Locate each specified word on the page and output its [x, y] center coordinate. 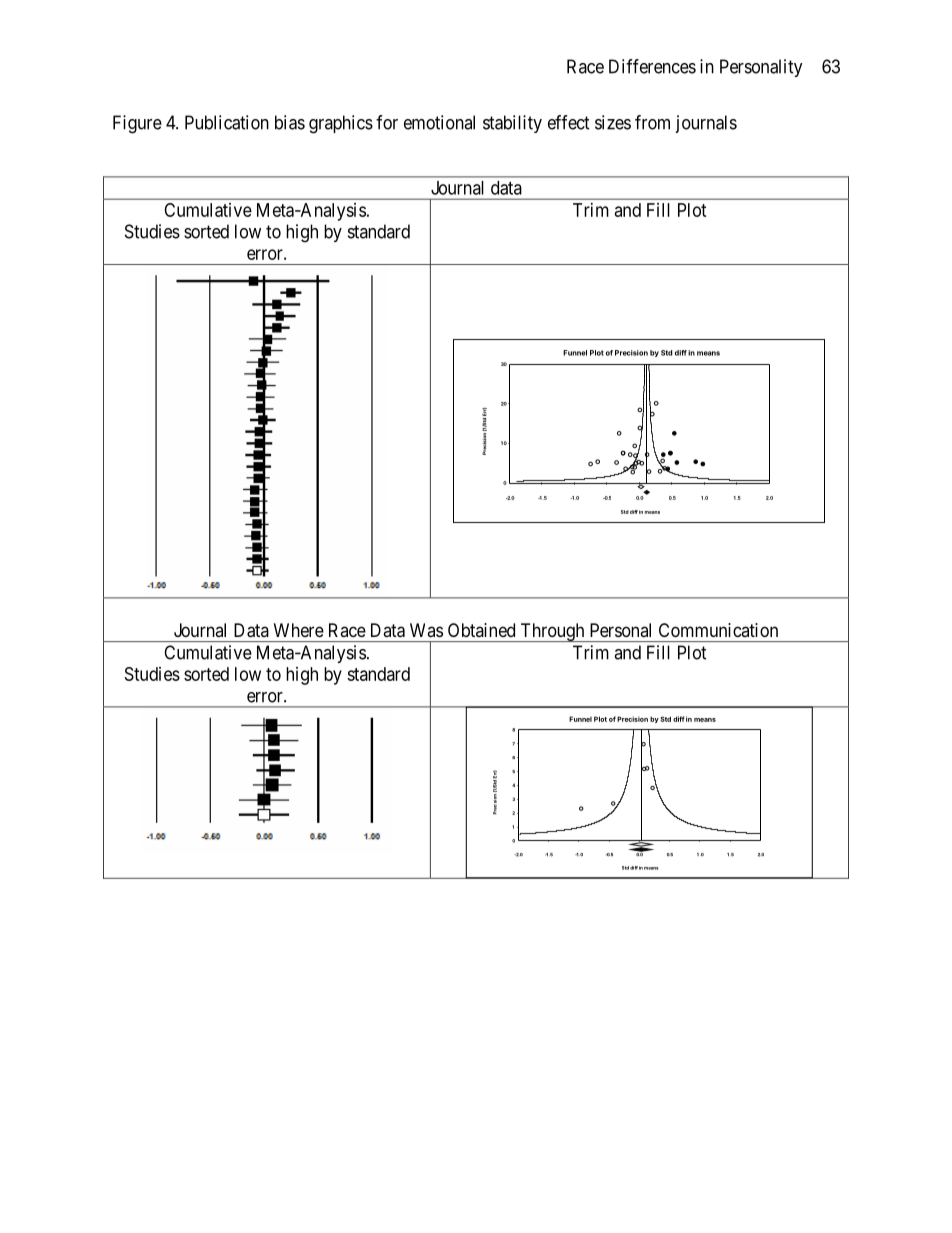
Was [426, 630]
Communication [718, 630]
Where [299, 630]
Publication [227, 122]
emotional [439, 122]
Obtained [481, 630]
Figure [137, 124]
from [652, 122]
